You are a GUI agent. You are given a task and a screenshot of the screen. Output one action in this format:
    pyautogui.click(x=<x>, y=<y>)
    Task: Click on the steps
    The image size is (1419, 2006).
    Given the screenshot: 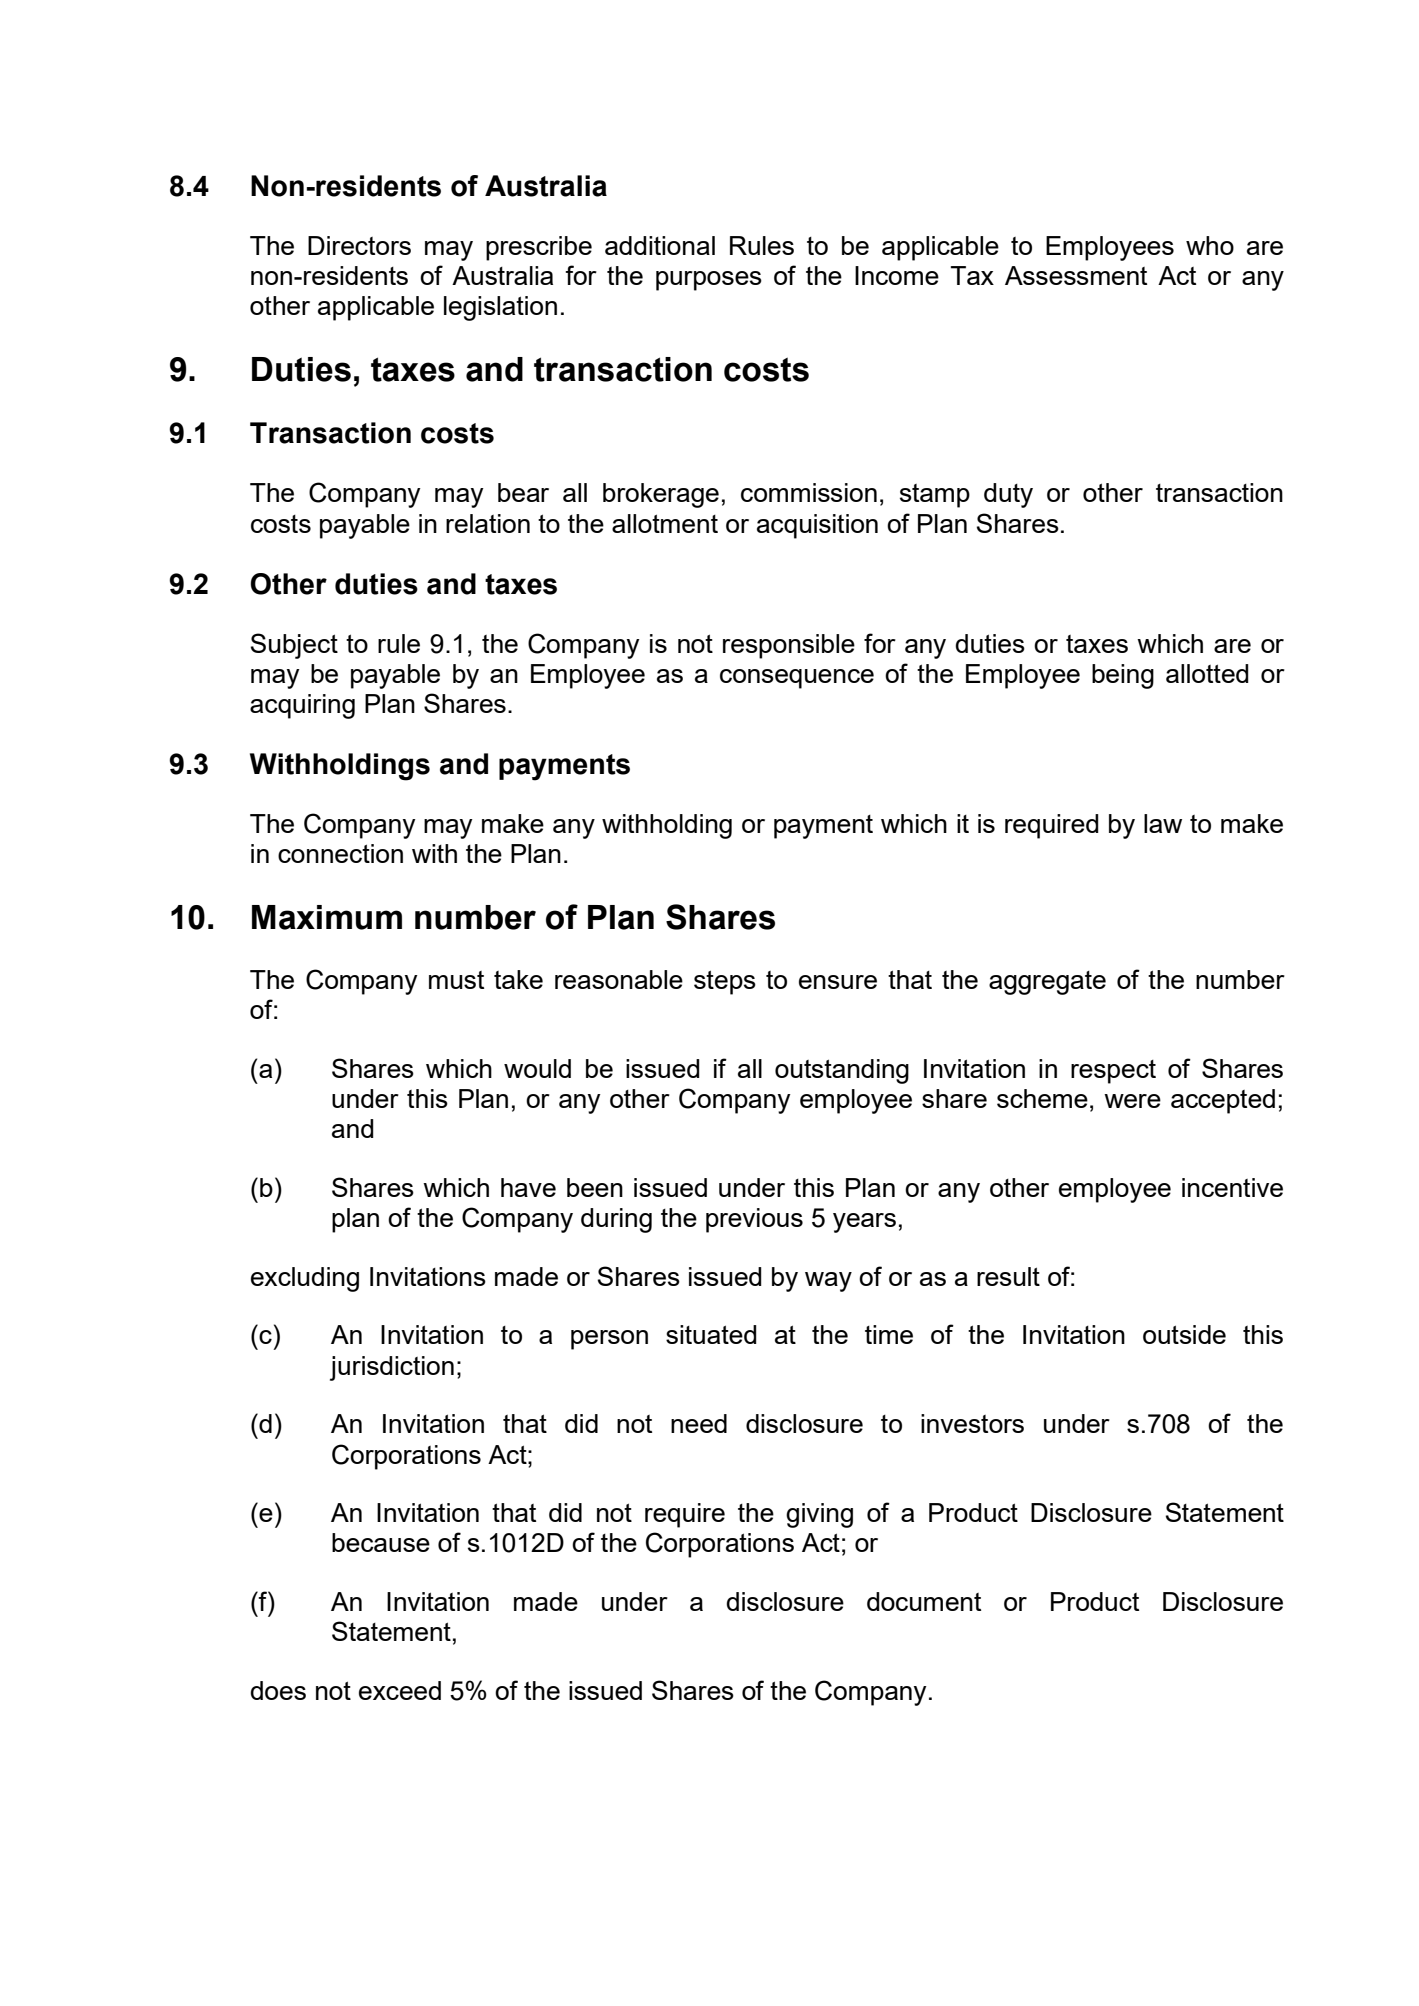 What is the action you would take?
    pyautogui.click(x=725, y=982)
